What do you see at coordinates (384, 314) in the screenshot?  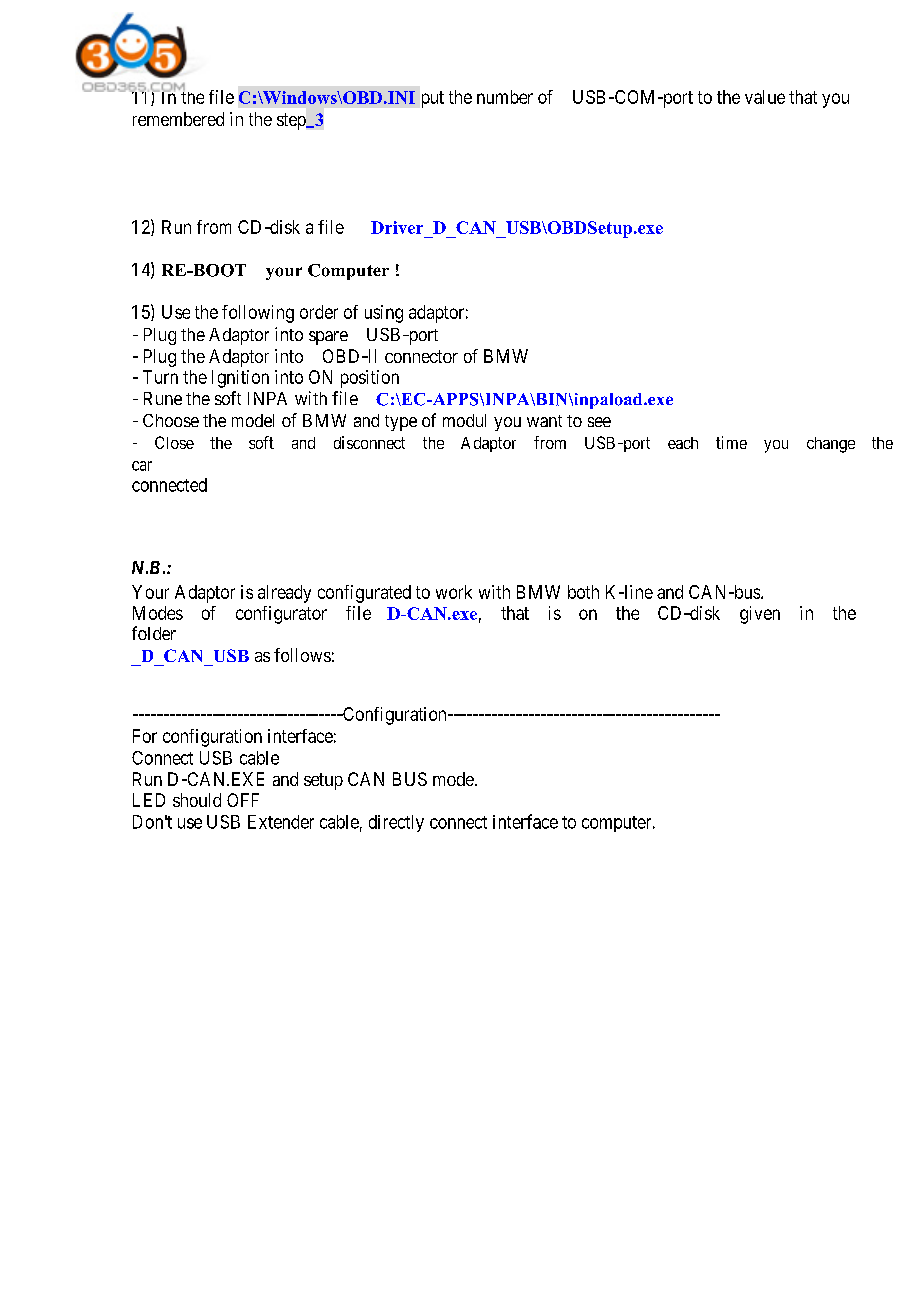 I see `using` at bounding box center [384, 314].
